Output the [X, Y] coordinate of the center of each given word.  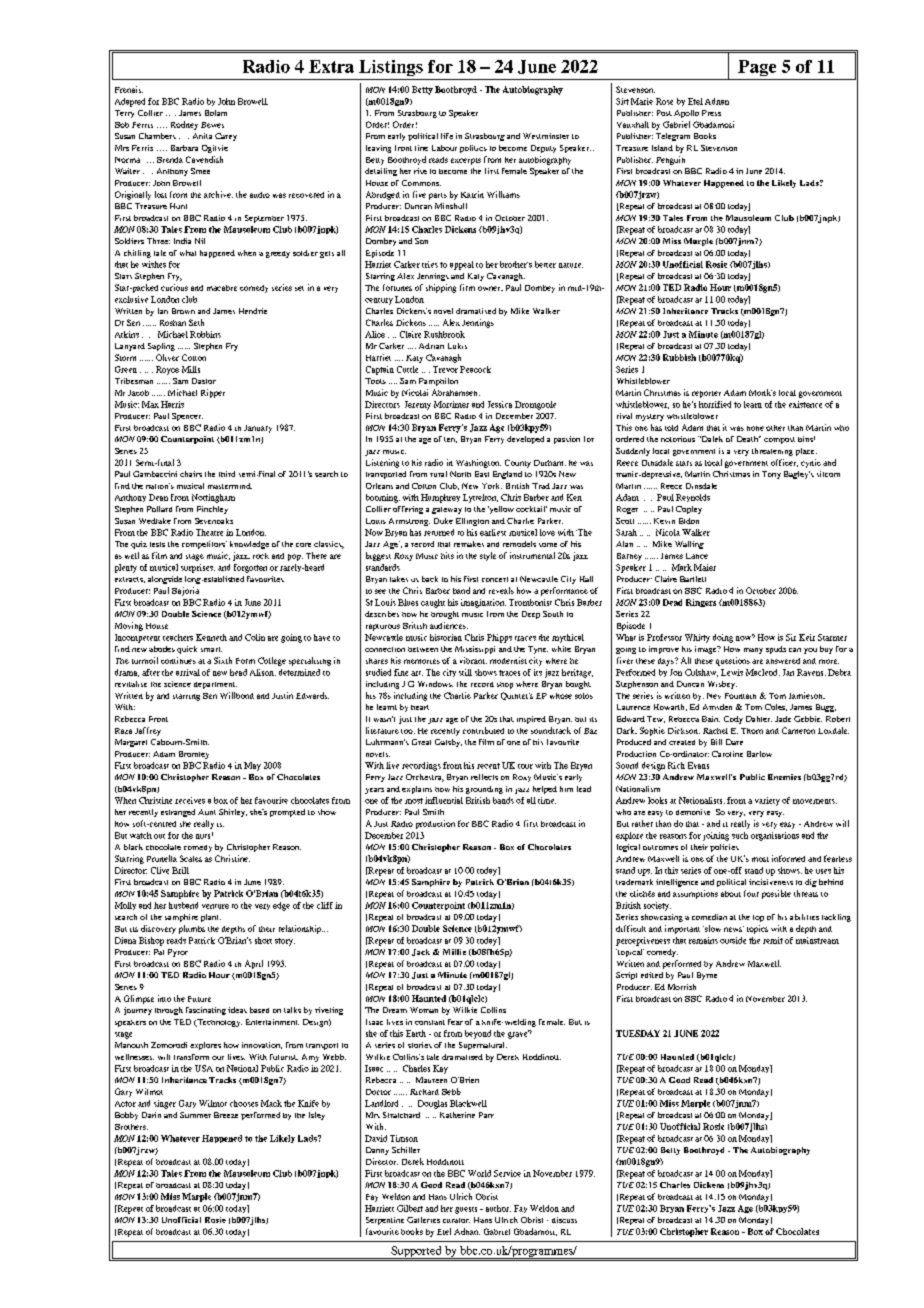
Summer [195, 1115]
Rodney [184, 125]
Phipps [499, 638]
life [447, 136]
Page [757, 68]
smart [211, 649]
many [753, 651]
